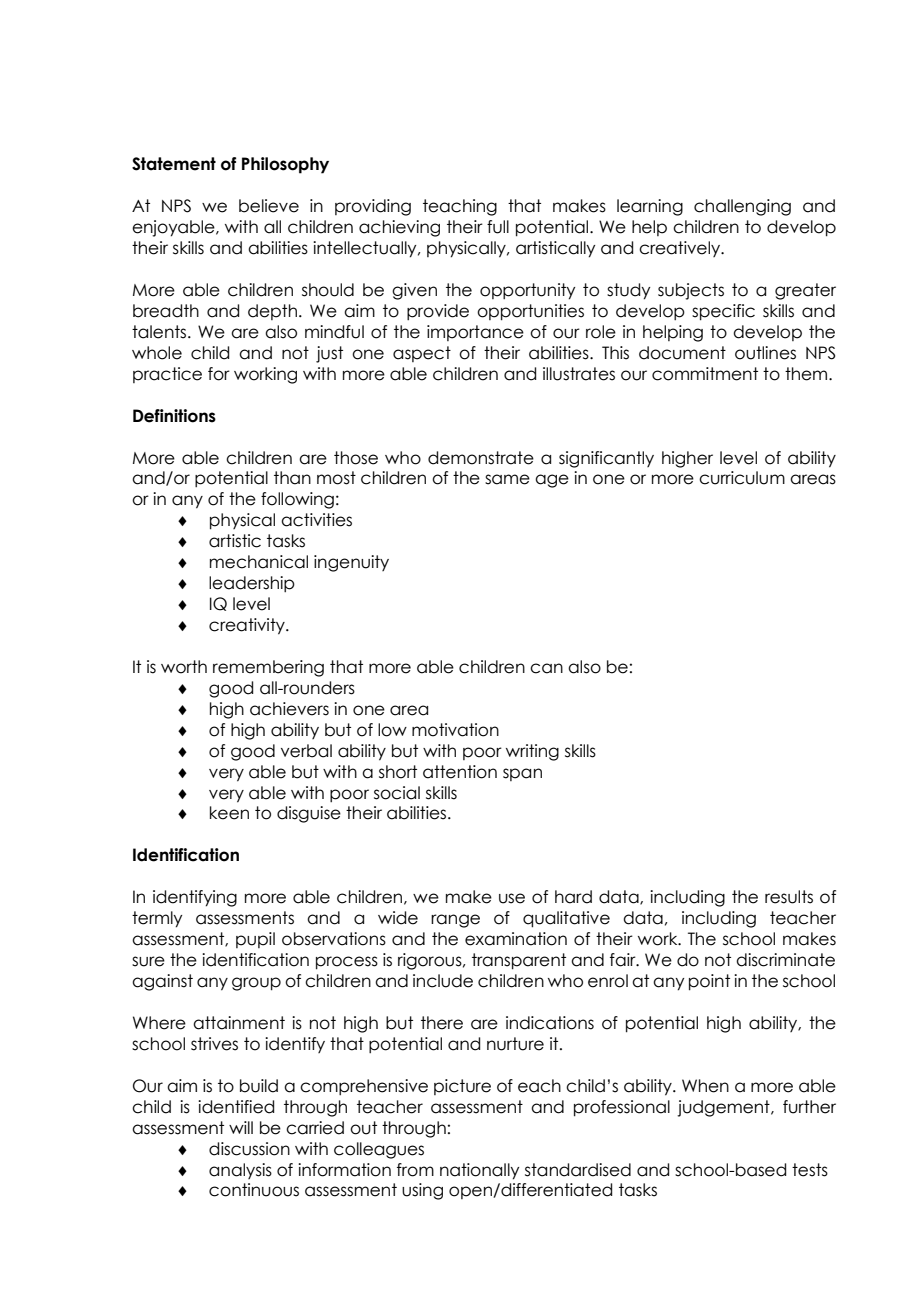 This document has height=1307, width=924. I want to click on believe, so click(269, 206).
